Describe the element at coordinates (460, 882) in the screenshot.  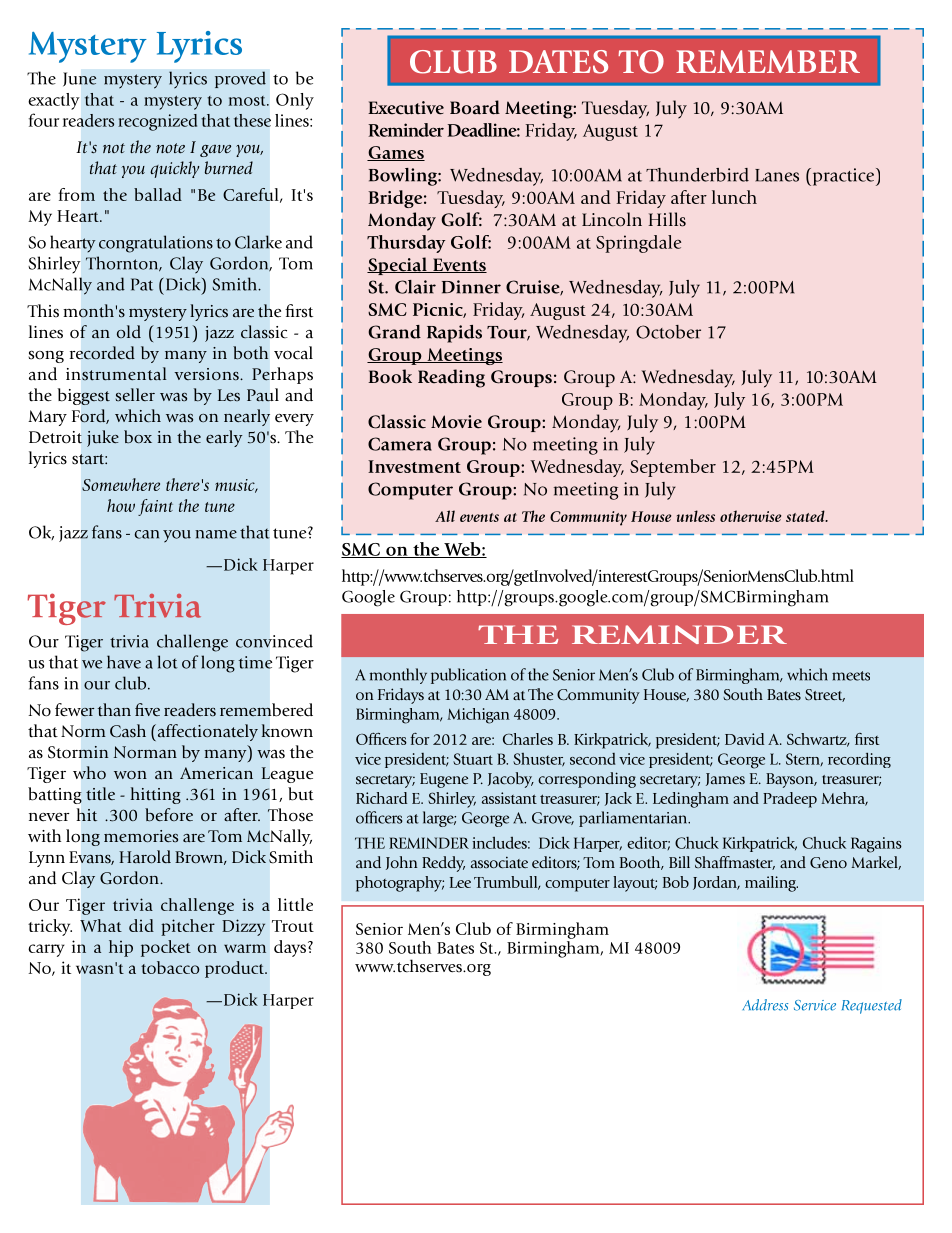
I see `Lee` at that location.
